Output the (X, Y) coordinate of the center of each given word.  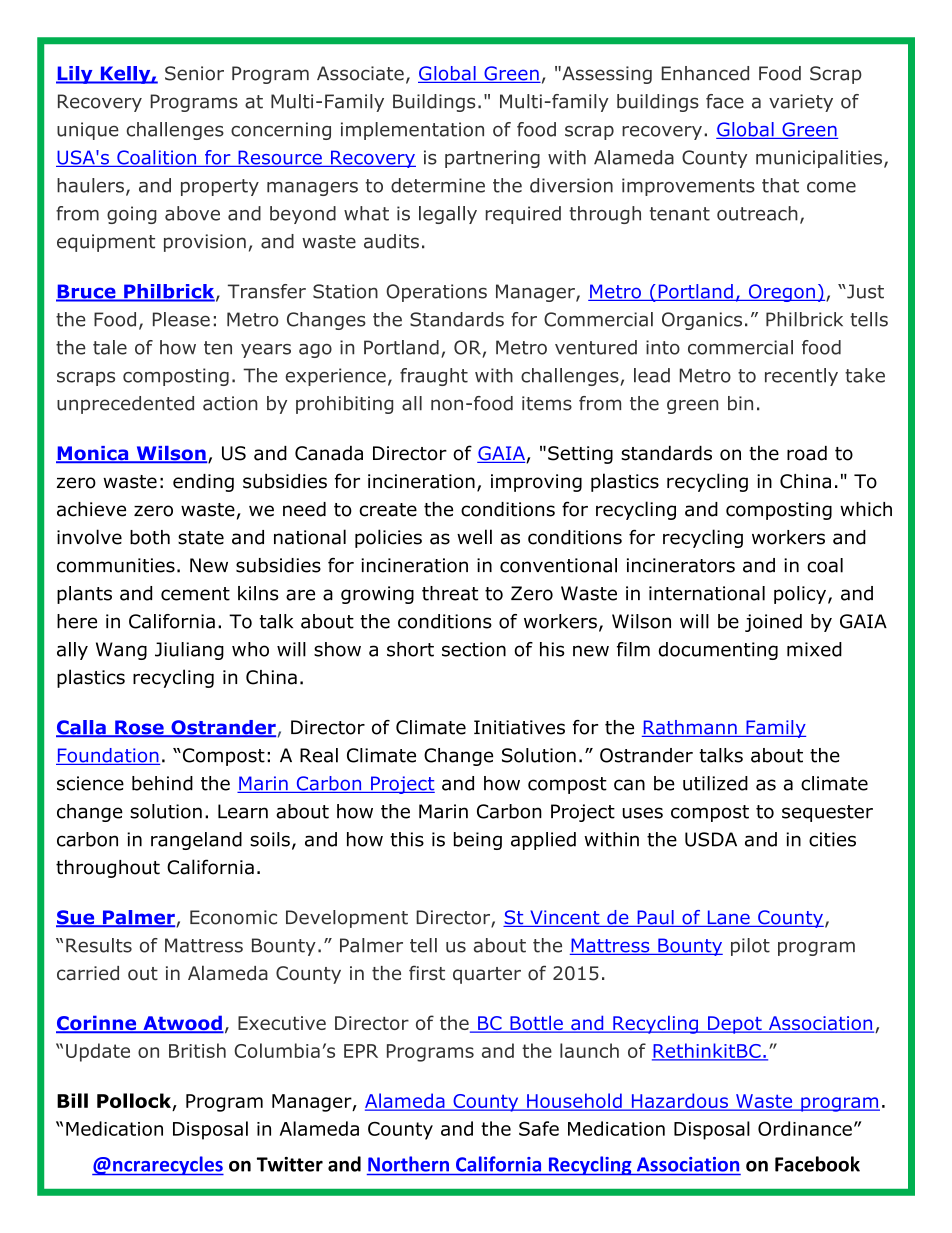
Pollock (135, 1102)
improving (536, 483)
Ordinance (805, 1128)
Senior (194, 73)
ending (203, 483)
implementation (412, 131)
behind (162, 783)
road (807, 453)
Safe (539, 1128)
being (478, 841)
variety (801, 103)
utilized (715, 783)
